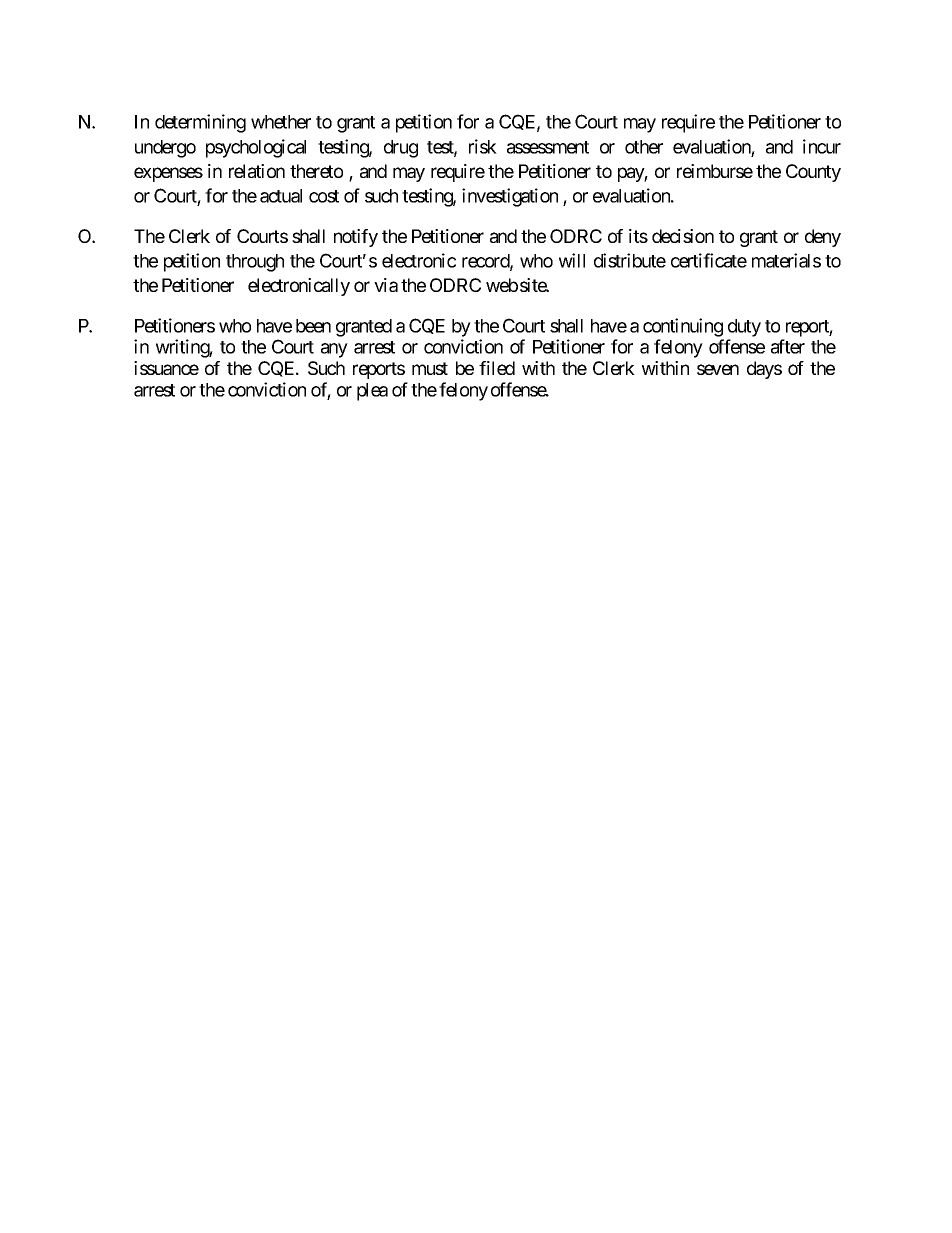 Image resolution: width=952 pixels, height=1233 pixels. I want to click on been, so click(313, 326).
